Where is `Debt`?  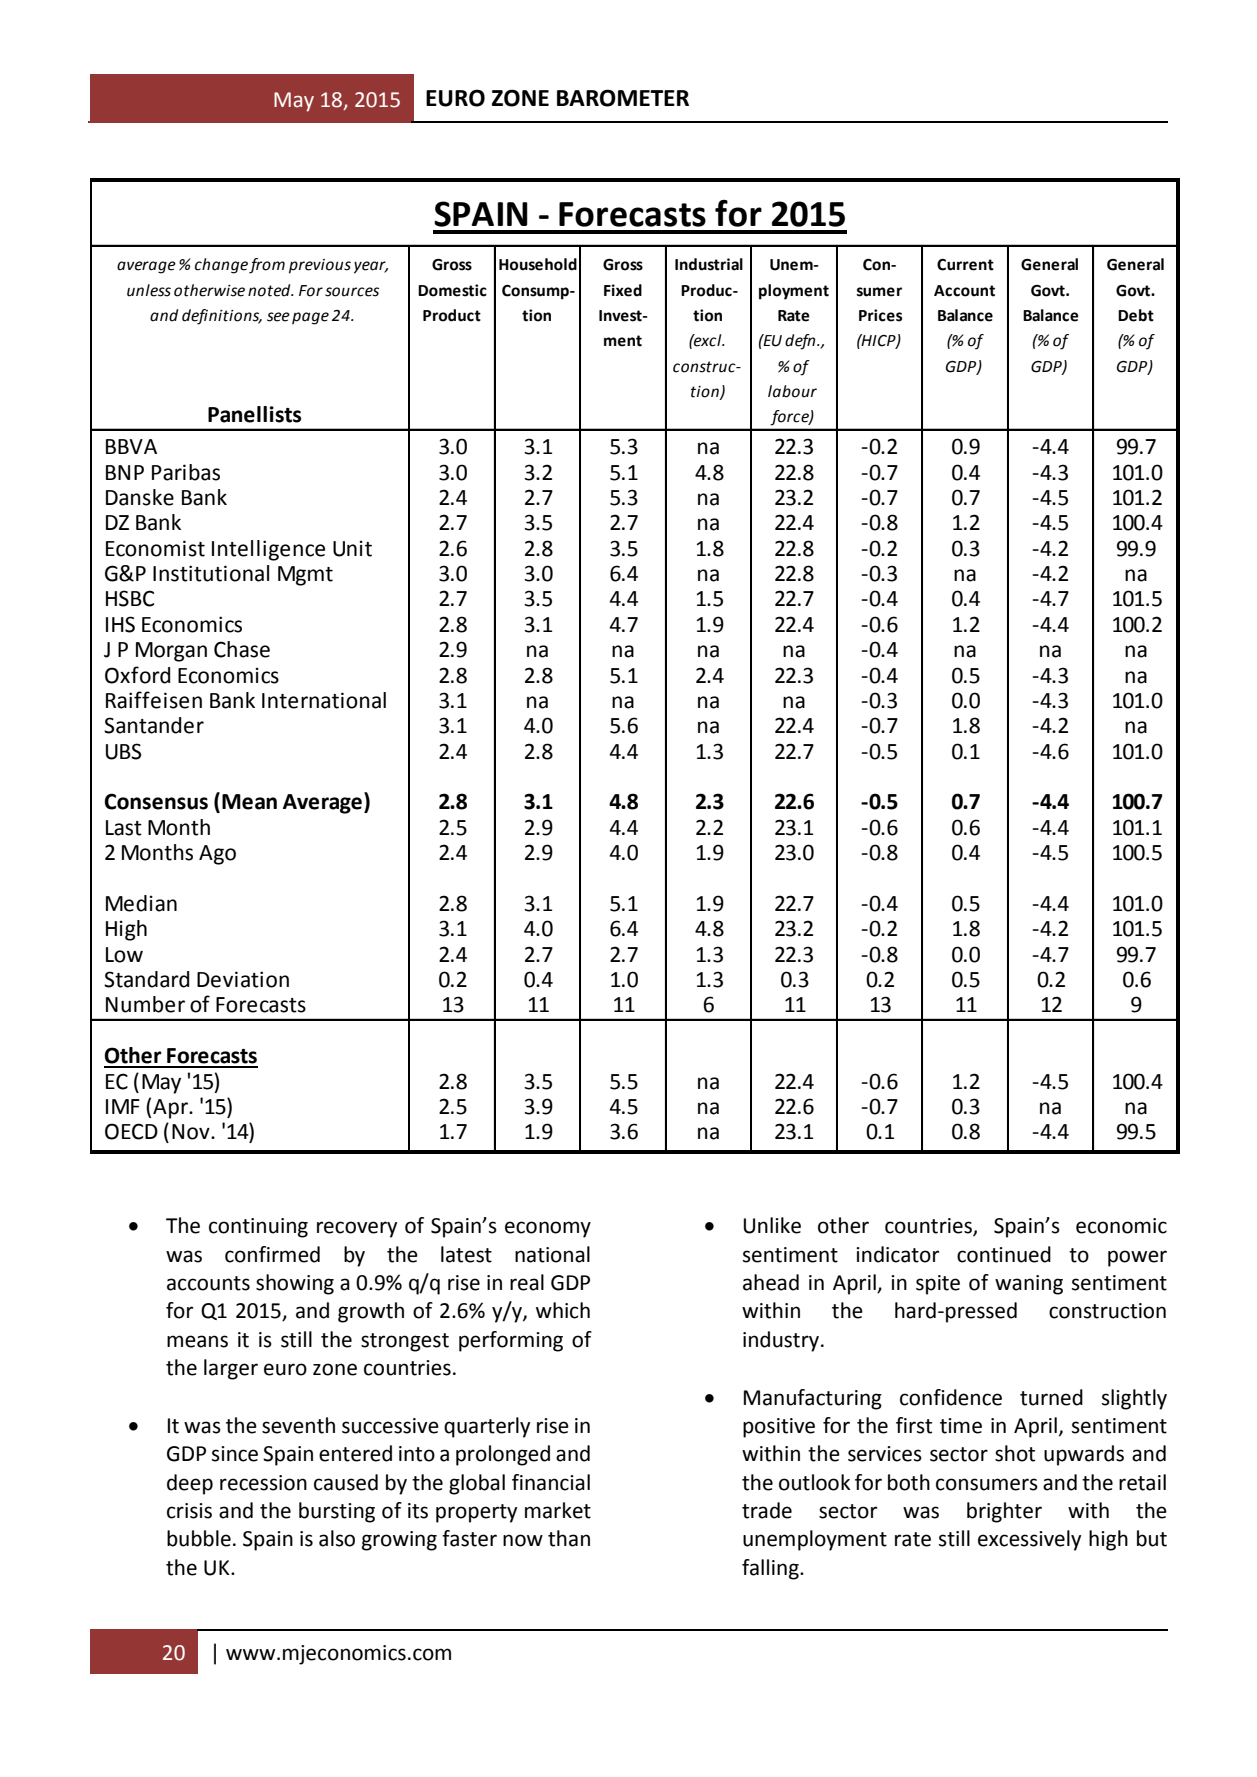 Debt is located at coordinates (1136, 315).
